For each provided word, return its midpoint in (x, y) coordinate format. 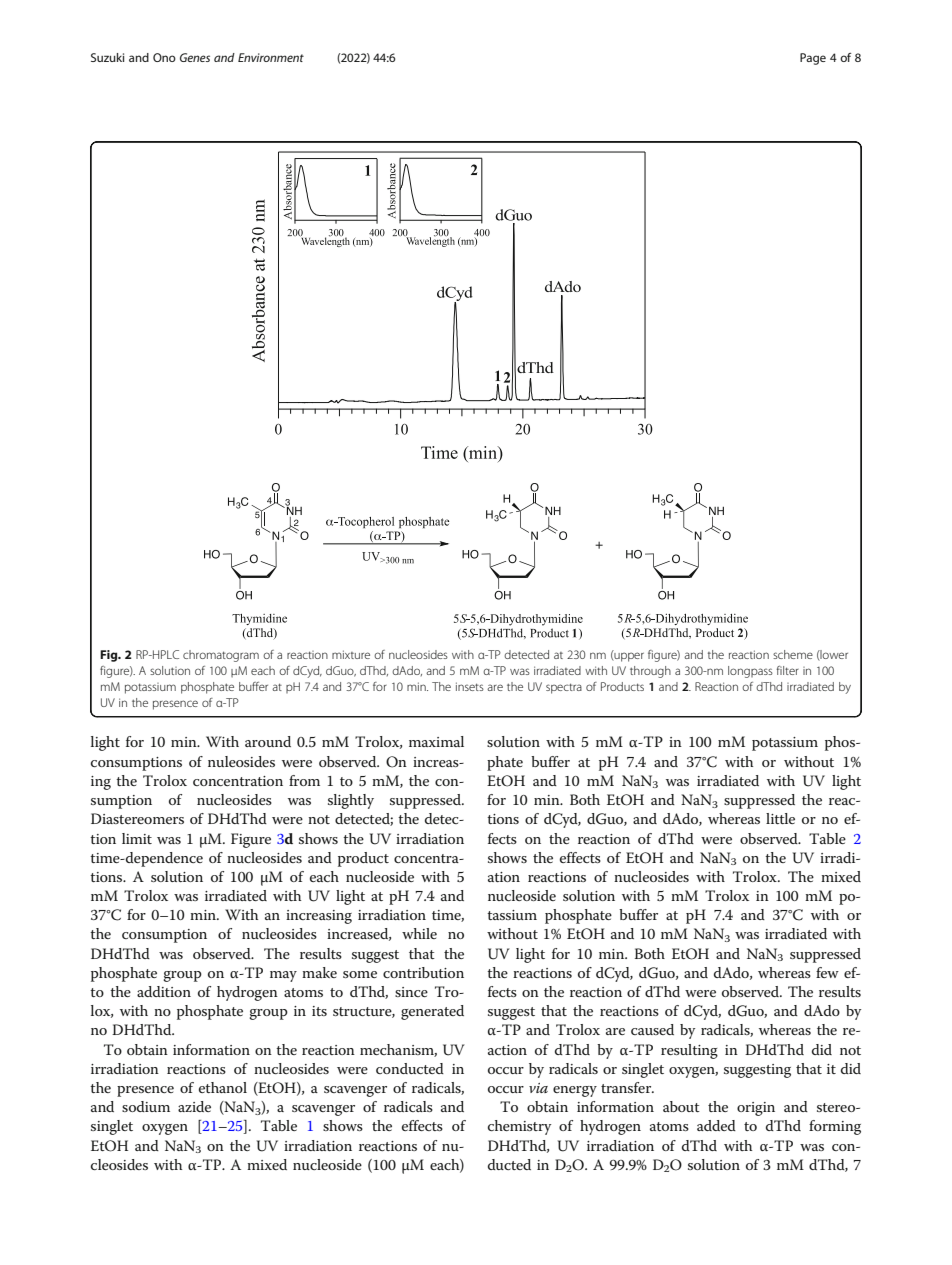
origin (756, 1109)
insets (470, 686)
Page (813, 59)
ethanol (223, 1087)
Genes (195, 57)
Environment (271, 57)
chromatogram (221, 656)
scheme (793, 654)
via (538, 1088)
